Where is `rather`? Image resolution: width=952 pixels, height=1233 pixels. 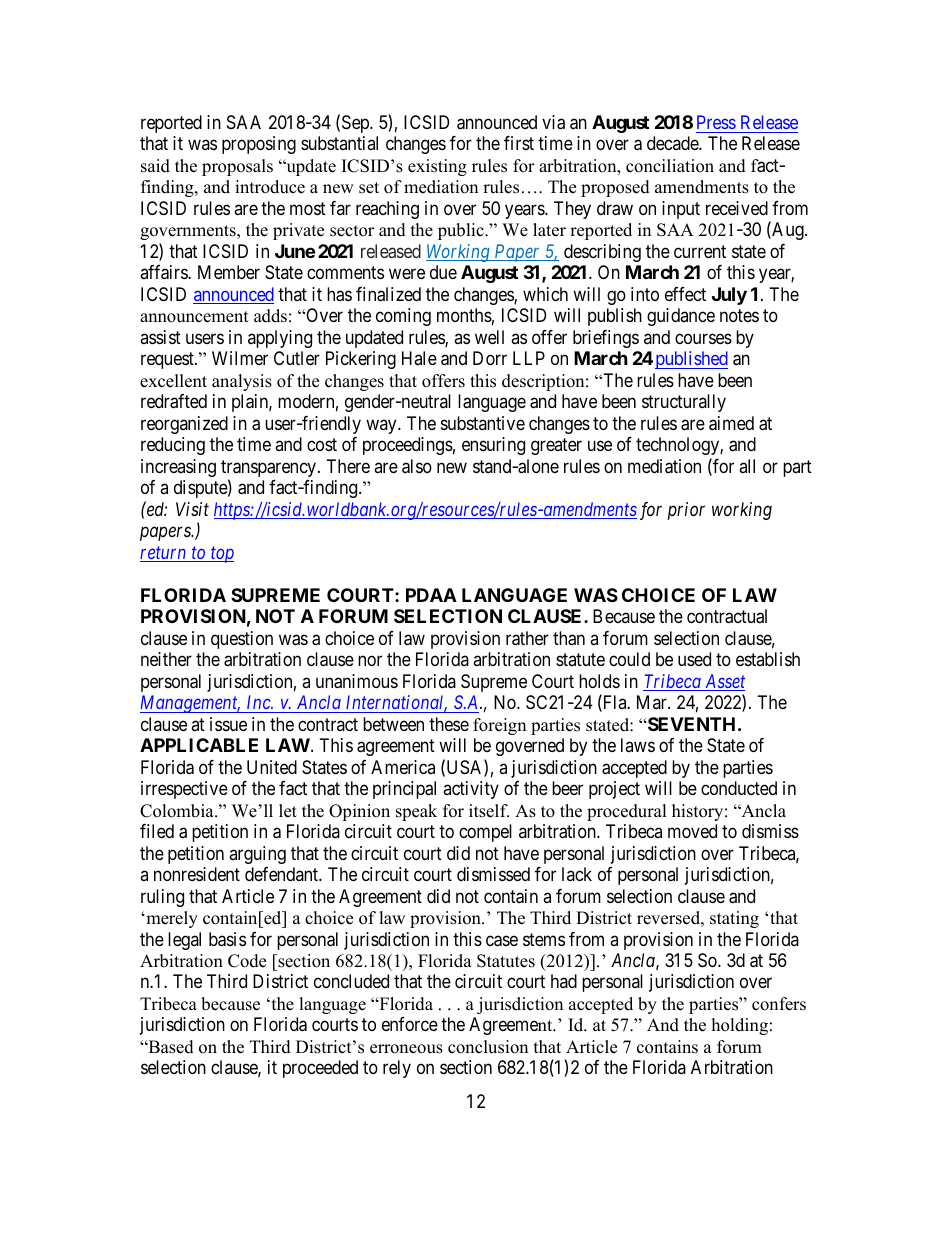 rather is located at coordinates (527, 638).
